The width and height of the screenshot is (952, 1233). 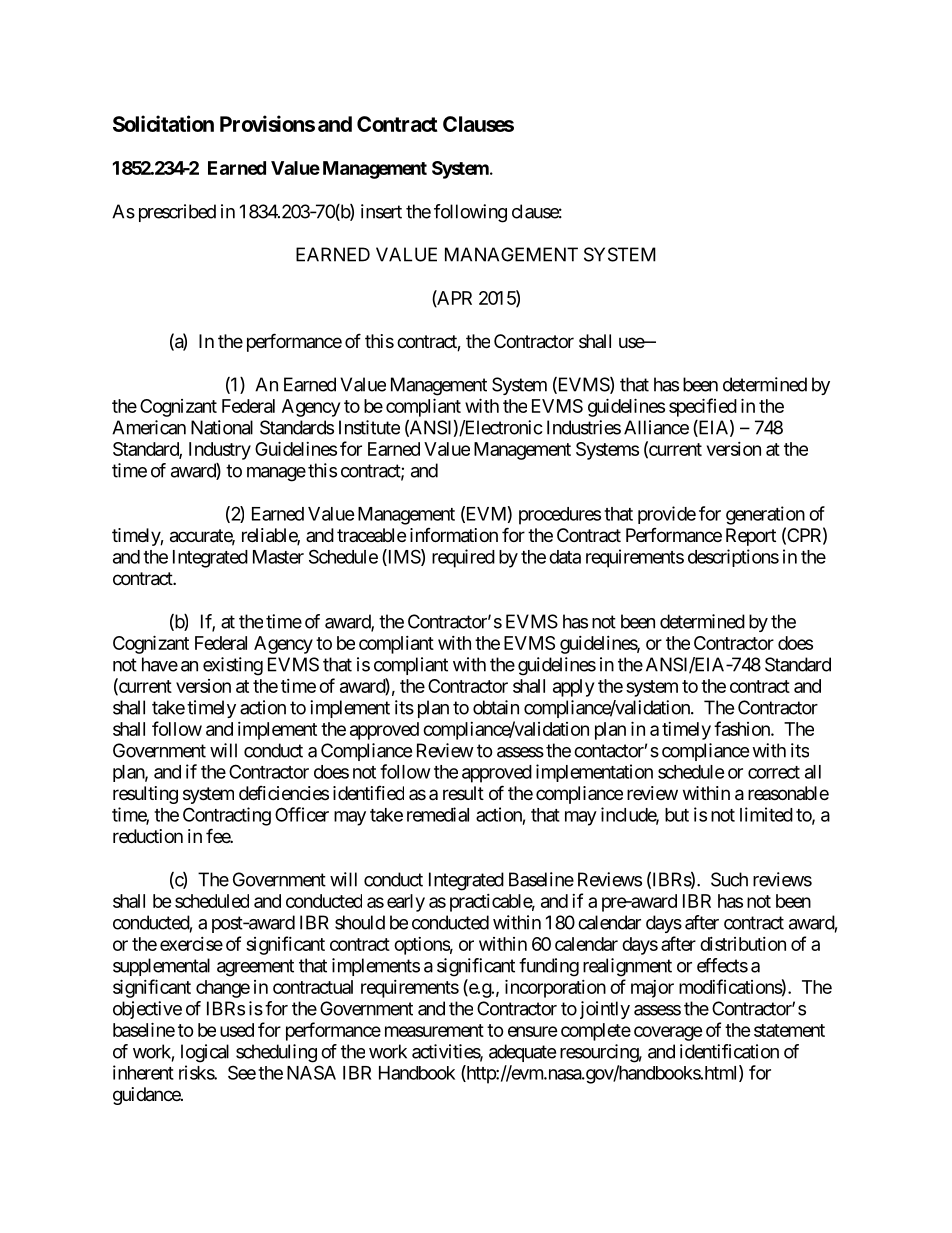 I want to click on insert, so click(x=381, y=211).
